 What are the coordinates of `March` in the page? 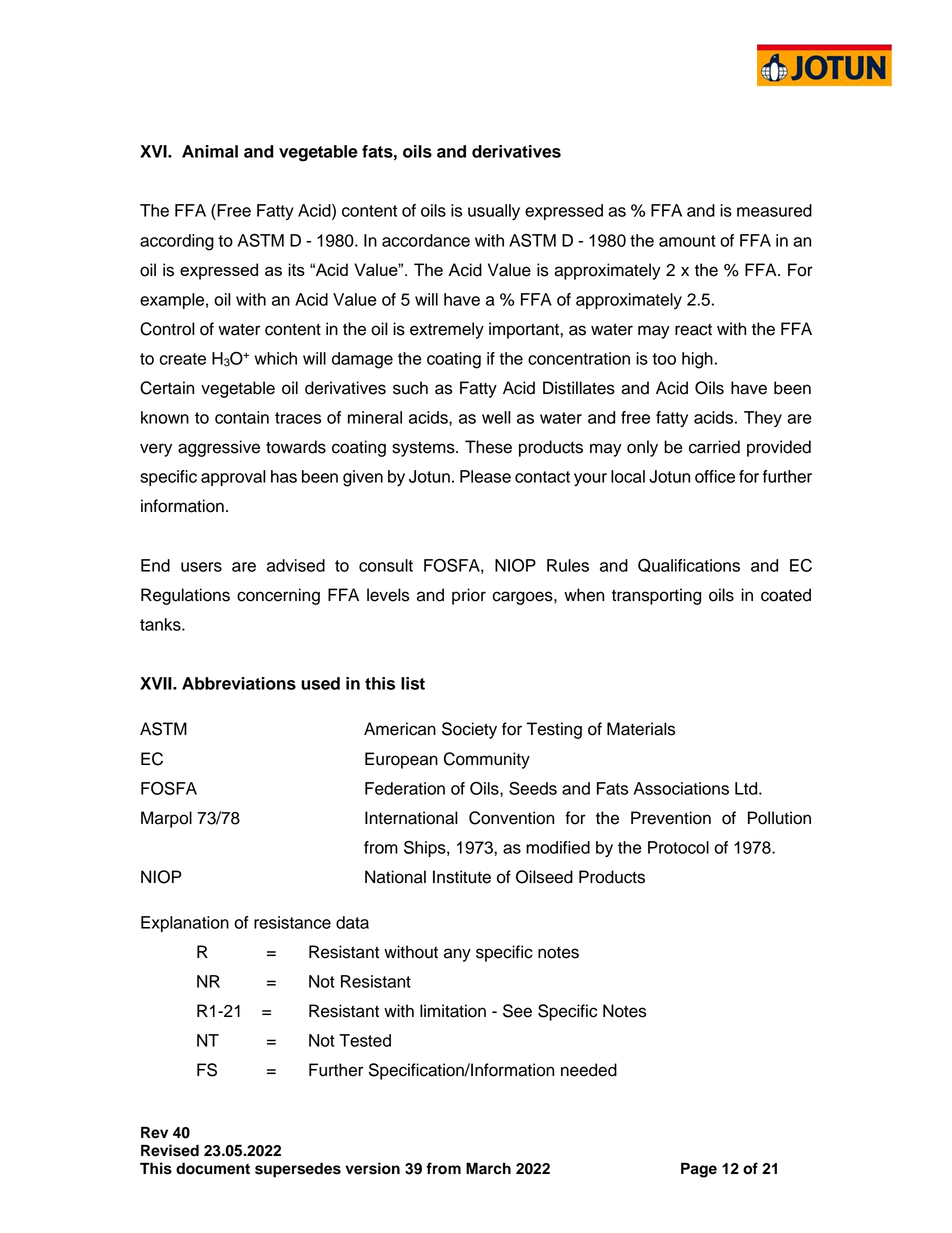 It's located at (488, 1168).
